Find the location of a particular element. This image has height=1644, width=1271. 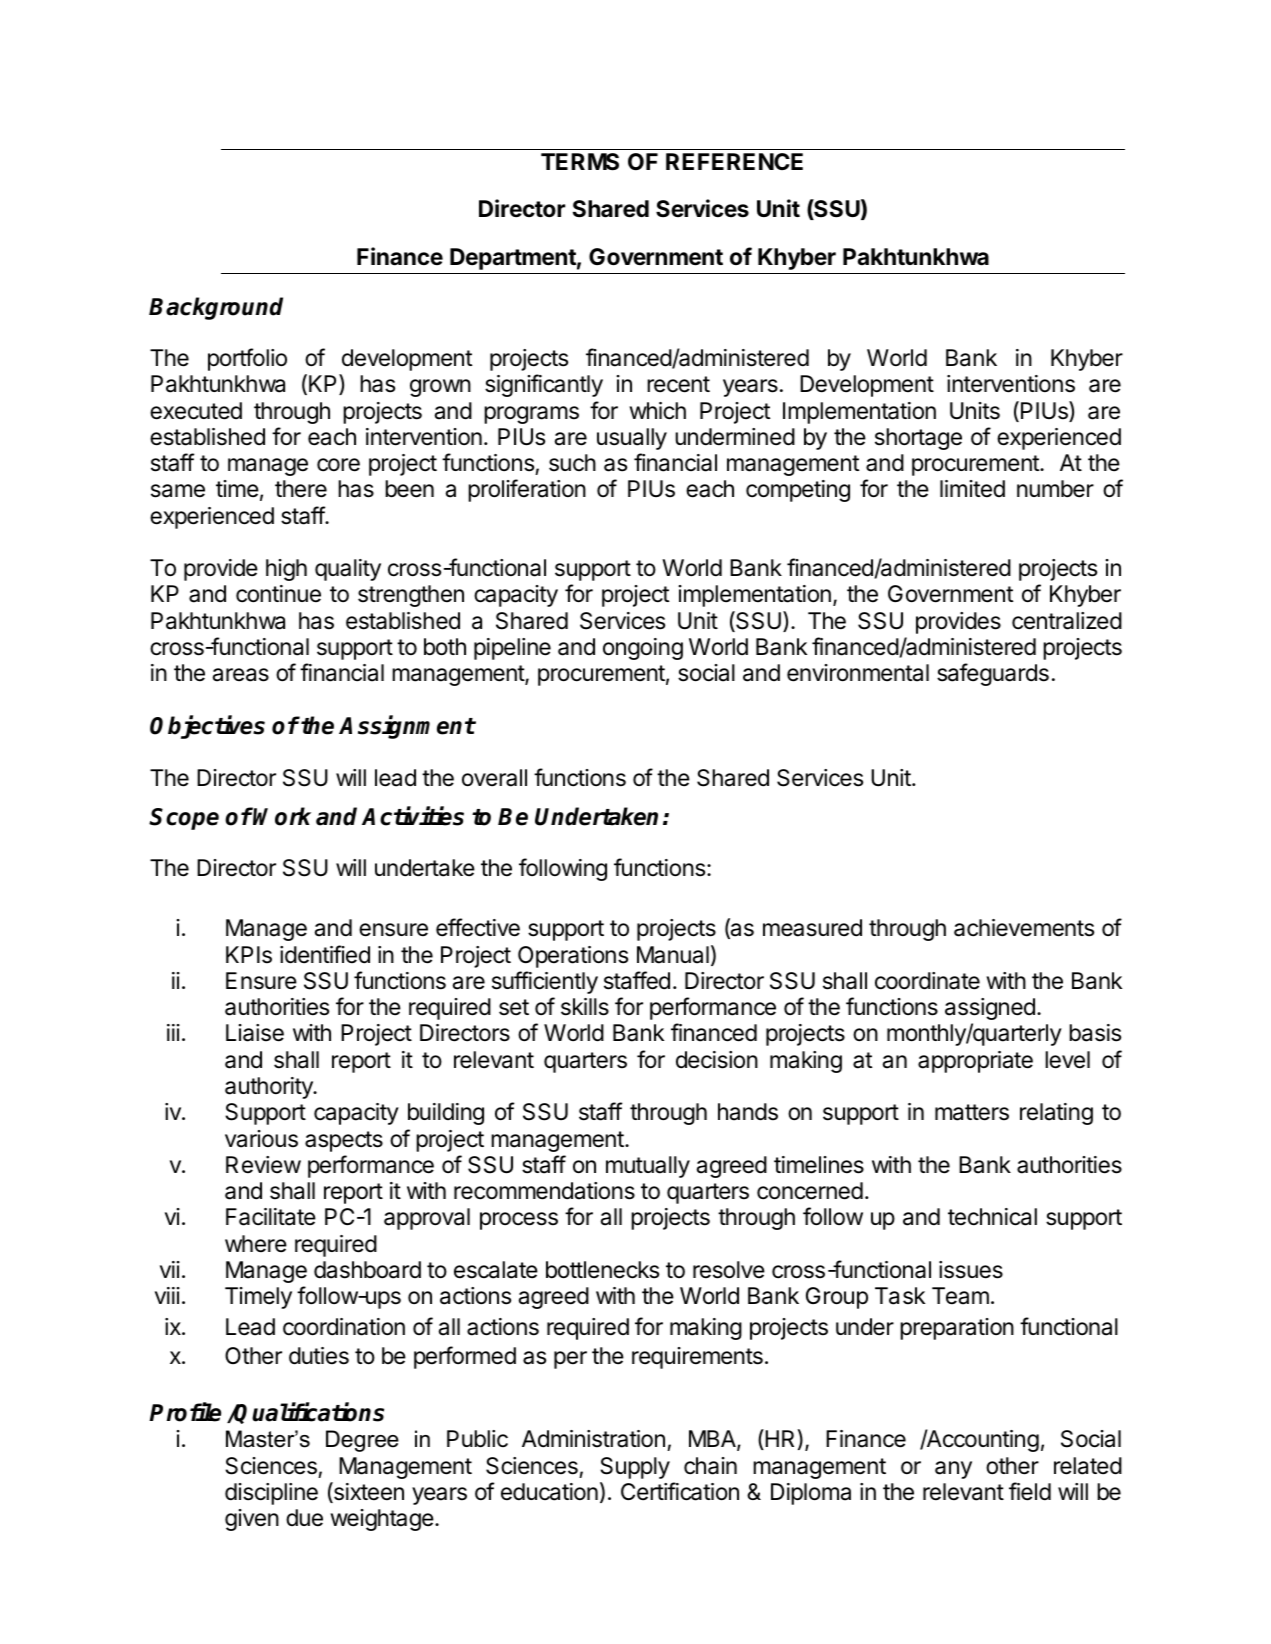

safeguards is located at coordinates (993, 674).
